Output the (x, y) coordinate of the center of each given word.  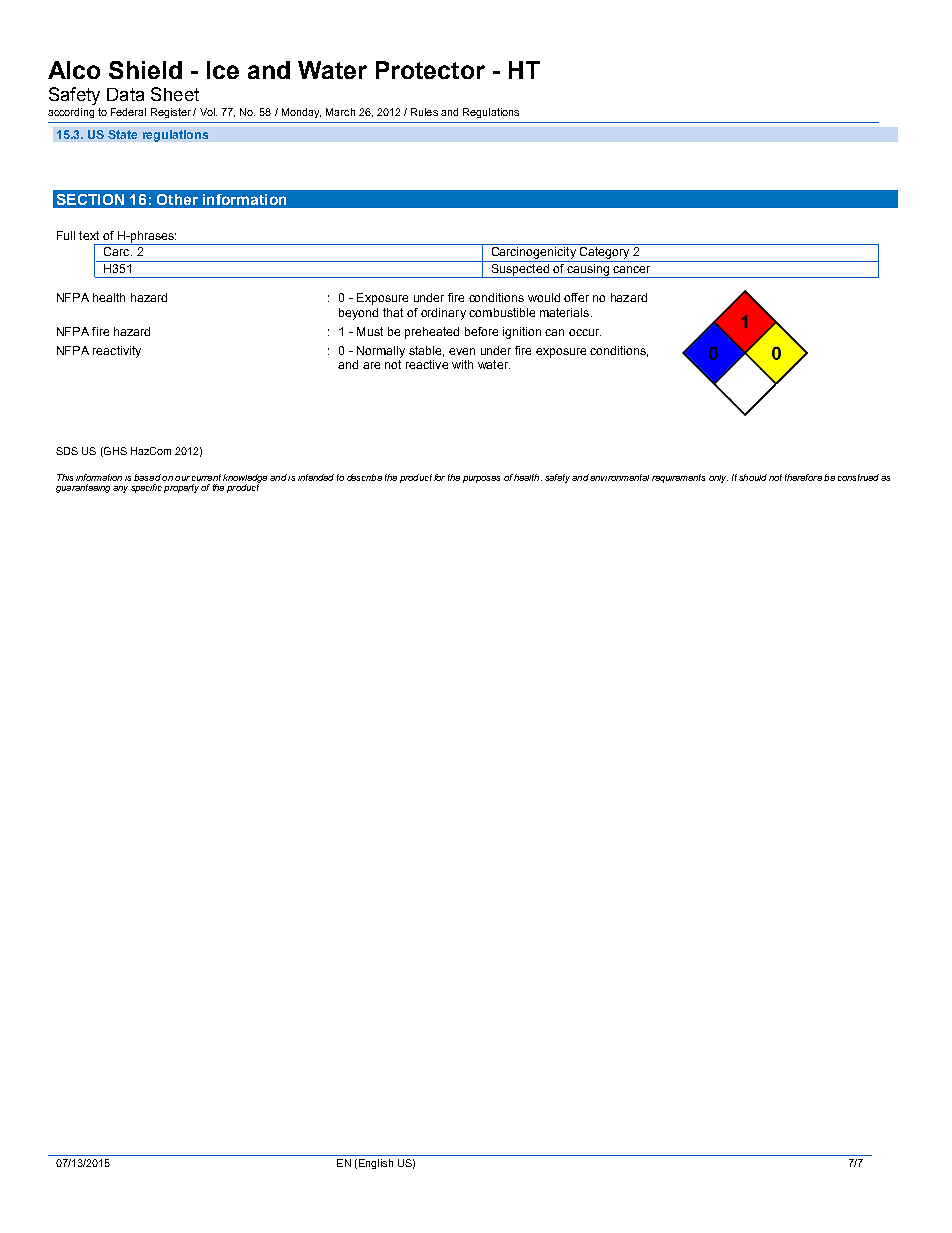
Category (604, 254)
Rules (424, 112)
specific (146, 488)
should (753, 477)
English (374, 1164)
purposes (481, 479)
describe (364, 477)
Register (171, 113)
